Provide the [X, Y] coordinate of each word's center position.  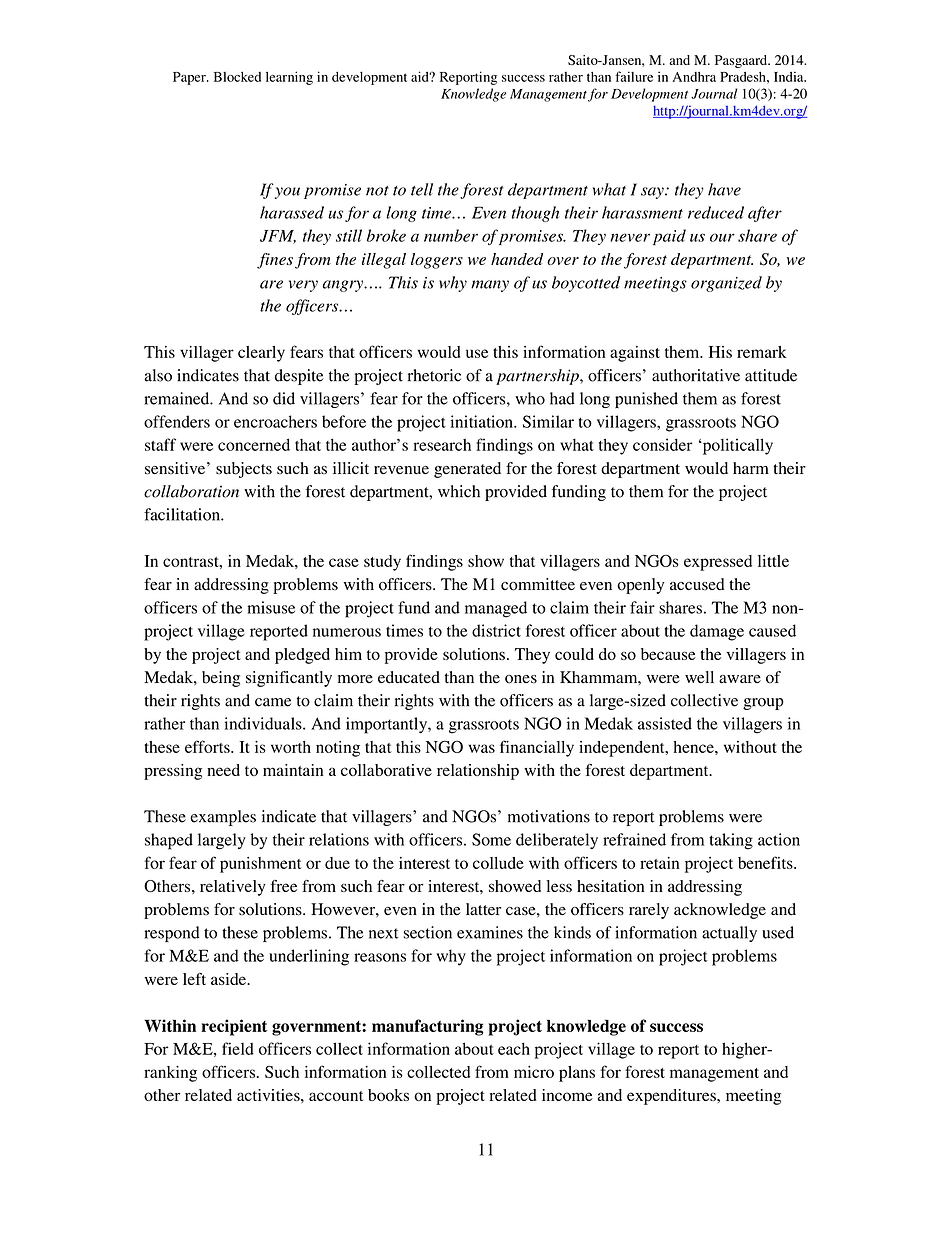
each [514, 1048]
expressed [718, 563]
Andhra [694, 76]
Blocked [237, 76]
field [238, 1048]
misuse [271, 607]
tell [422, 189]
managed [496, 609]
